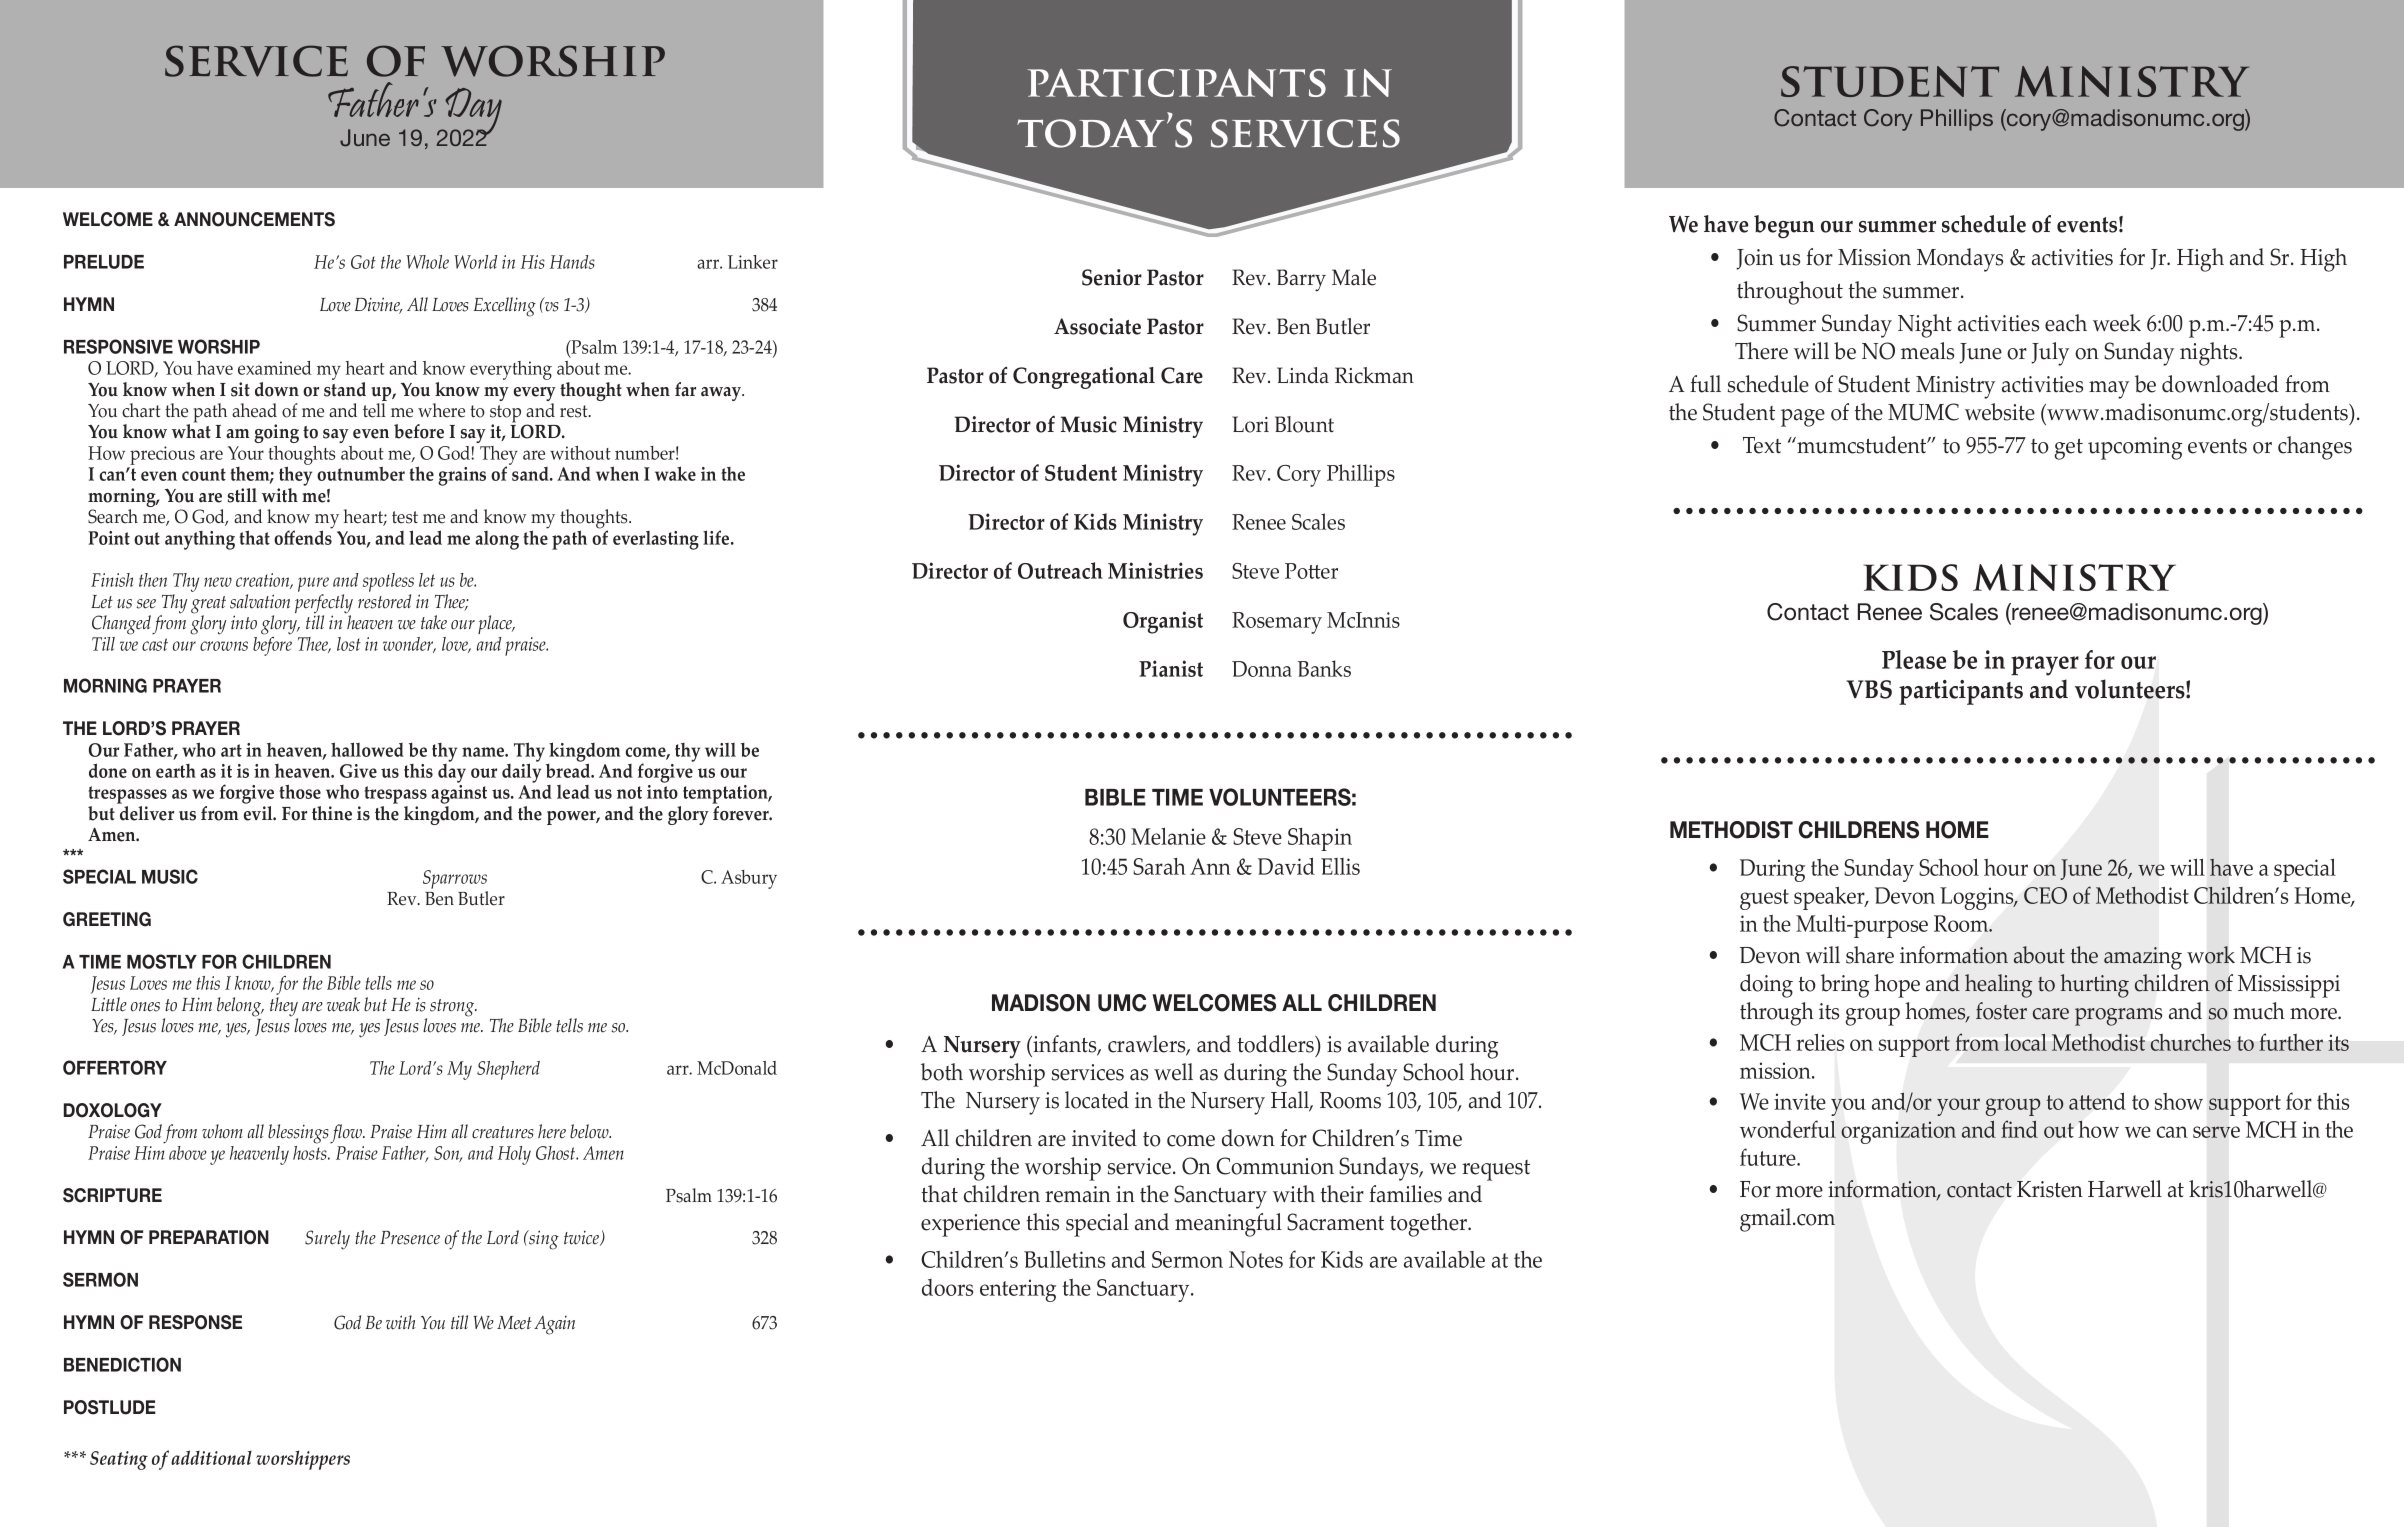 The image size is (2404, 1527). What do you see at coordinates (363, 262) in the image?
I see `Got` at bounding box center [363, 262].
